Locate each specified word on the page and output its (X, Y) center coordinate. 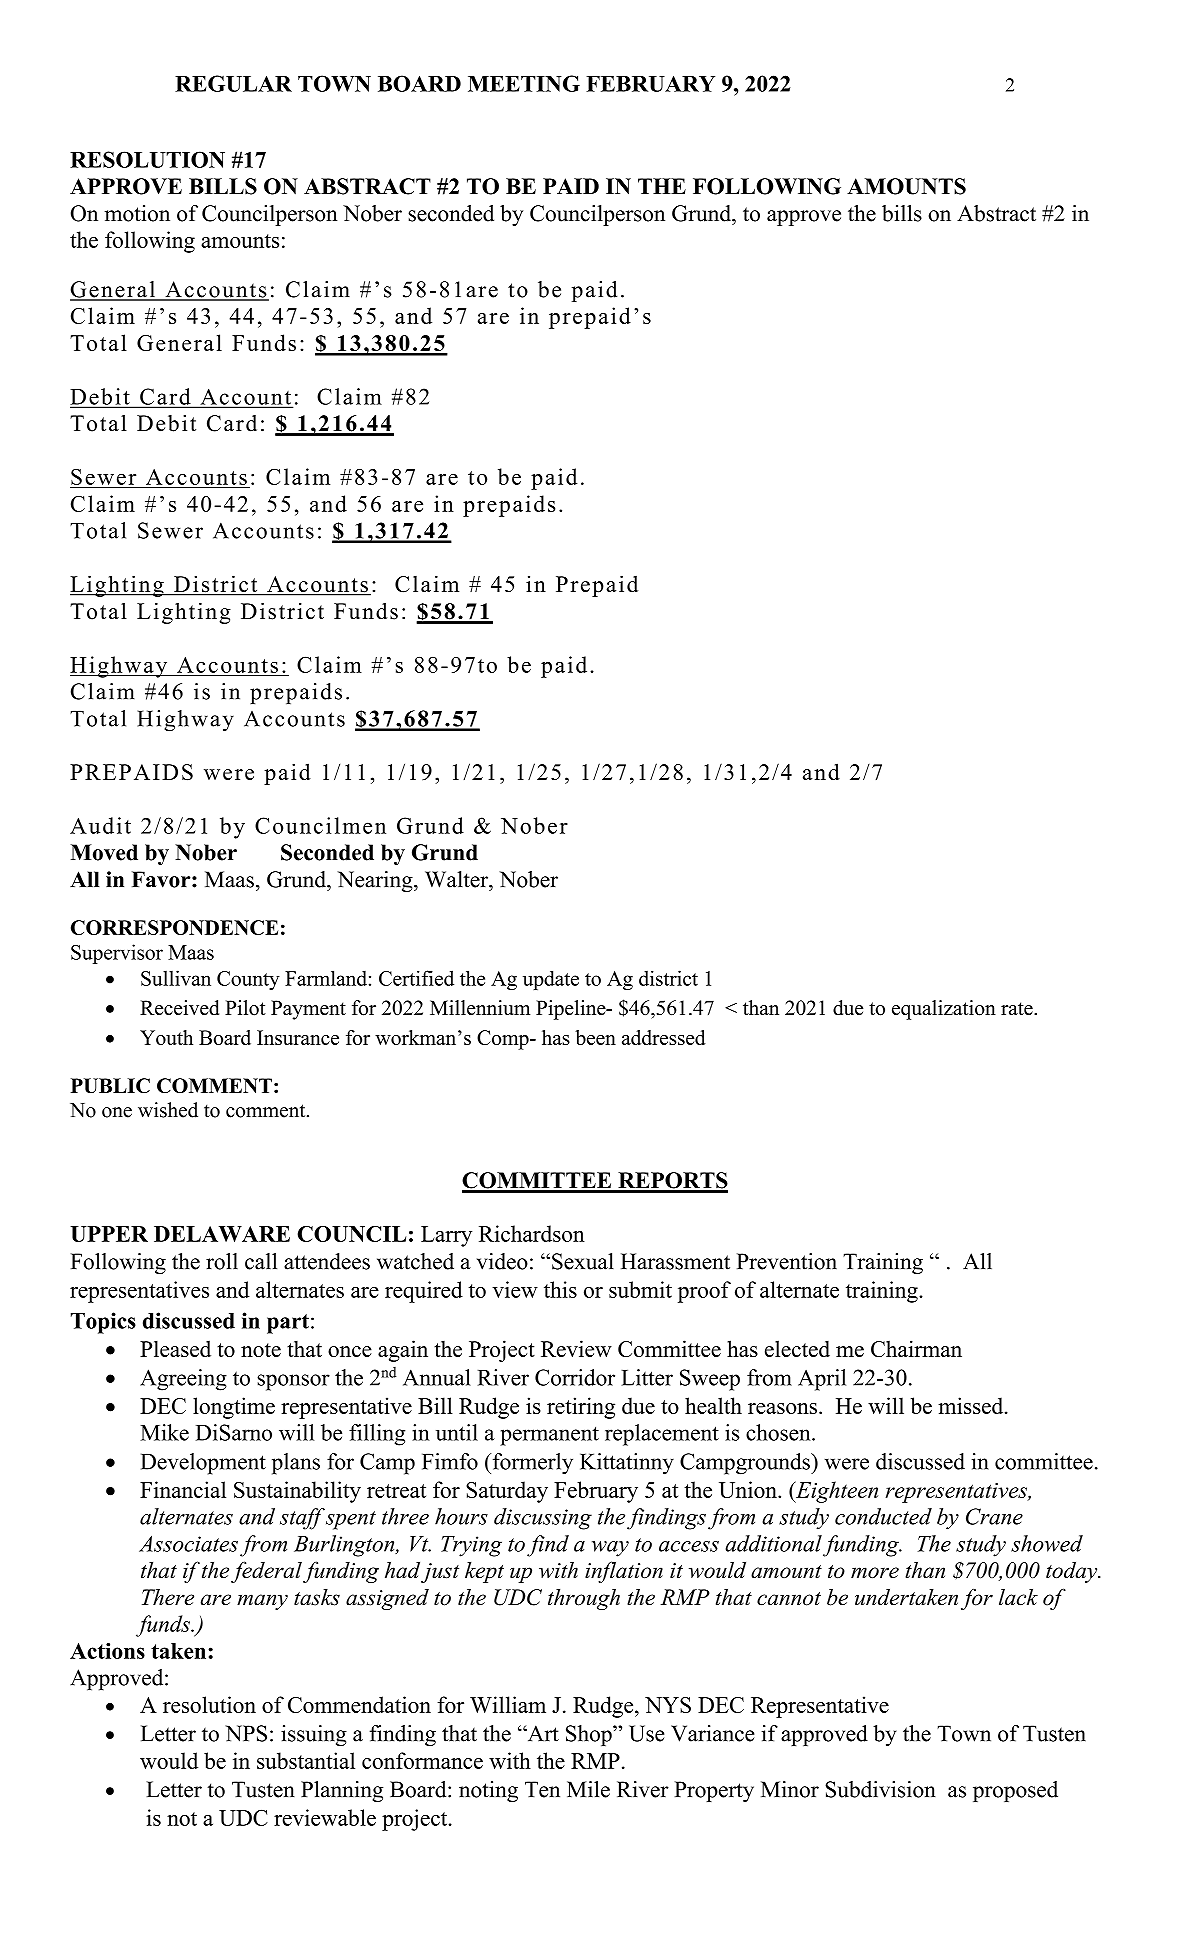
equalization (944, 1010)
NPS (246, 1733)
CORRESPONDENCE (174, 927)
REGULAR (233, 83)
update (551, 980)
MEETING (524, 83)
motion (137, 213)
